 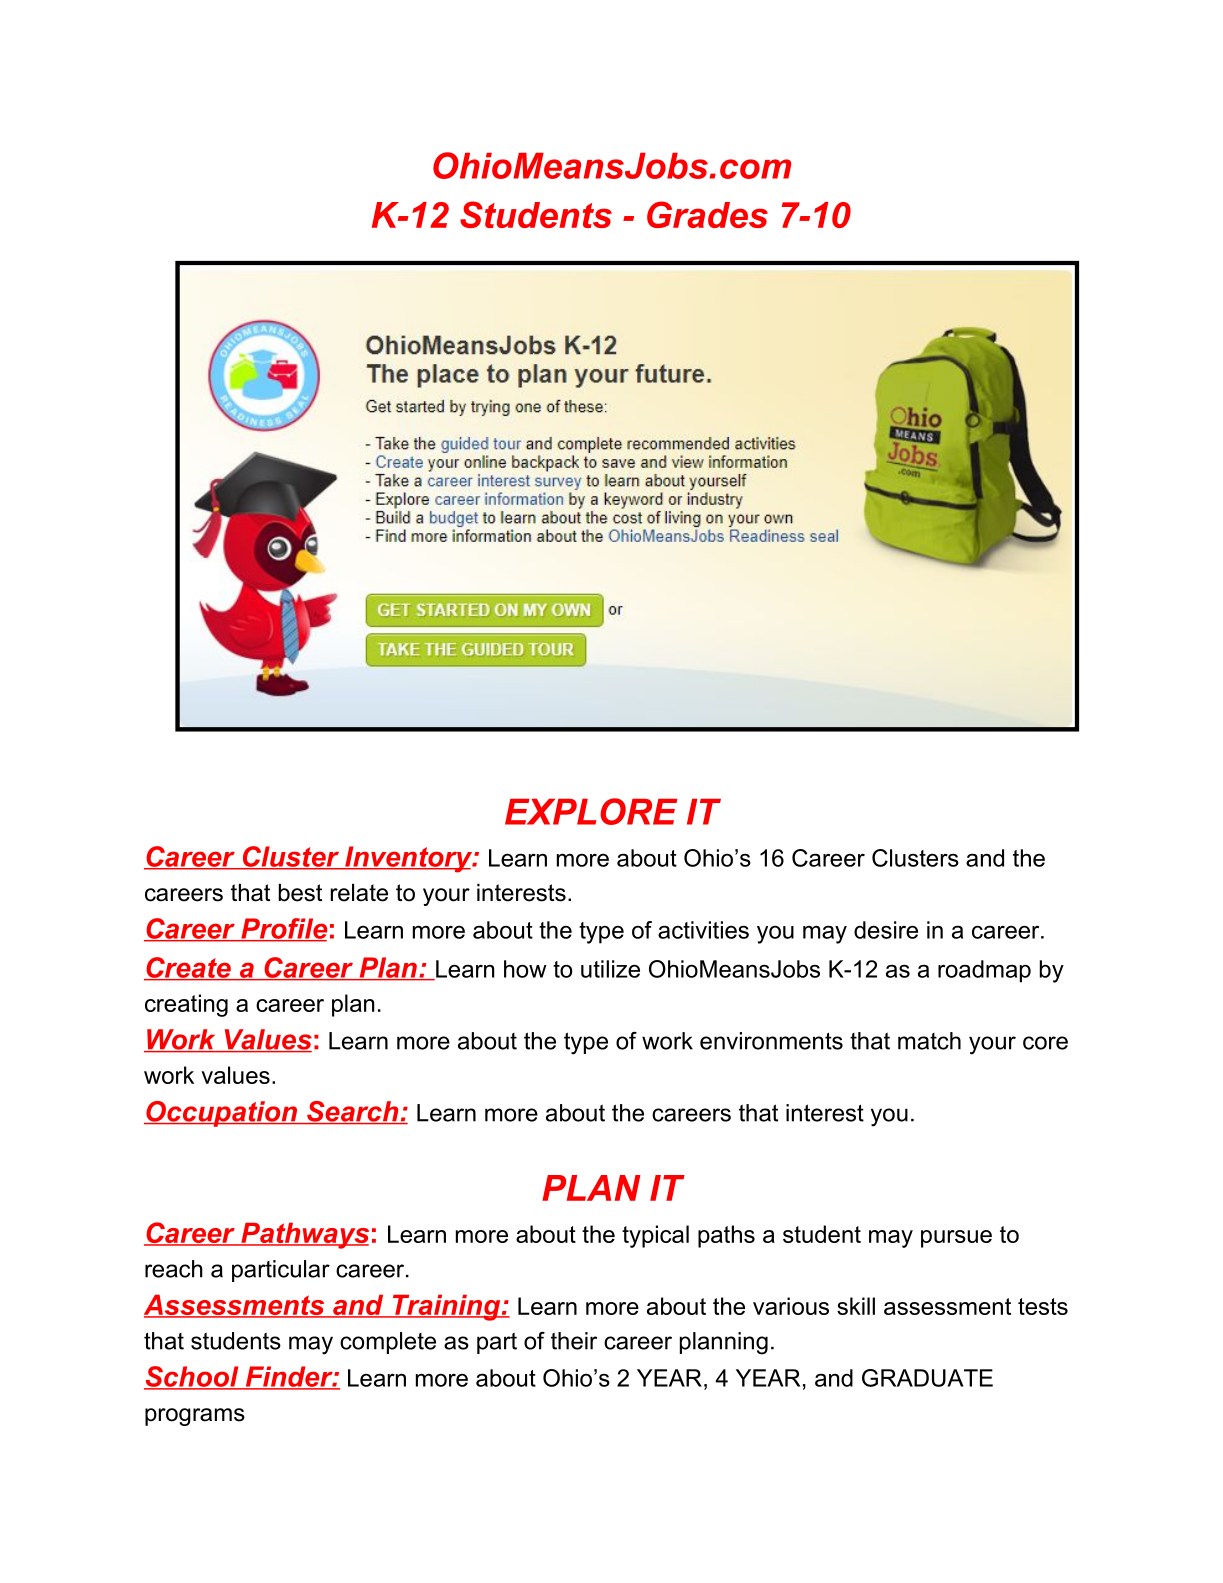 I want to click on Occupation, so click(x=222, y=1114).
